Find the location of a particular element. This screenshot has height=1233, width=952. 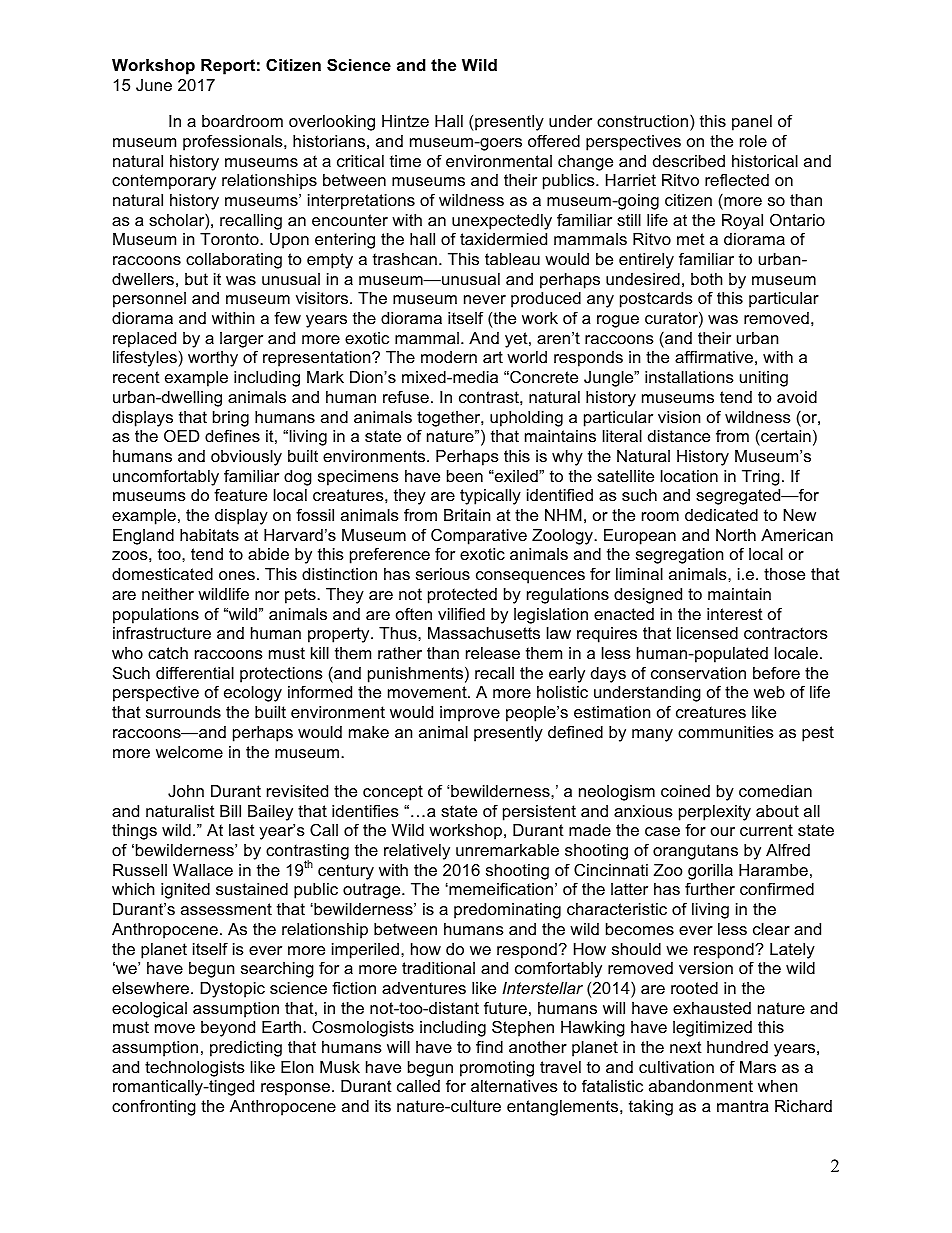

protected is located at coordinates (462, 596).
